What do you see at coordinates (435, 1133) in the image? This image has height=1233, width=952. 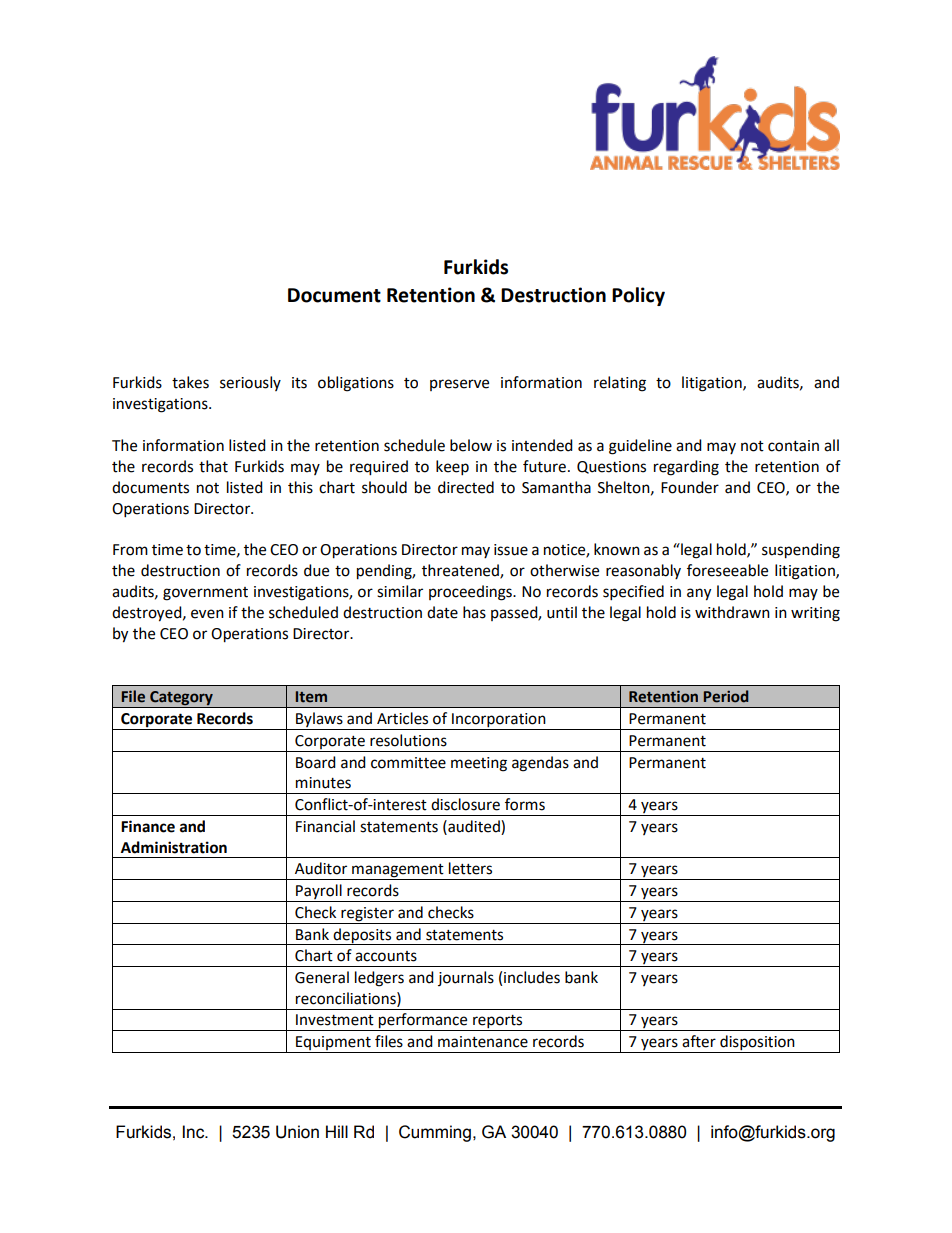 I see `Cumming` at bounding box center [435, 1133].
